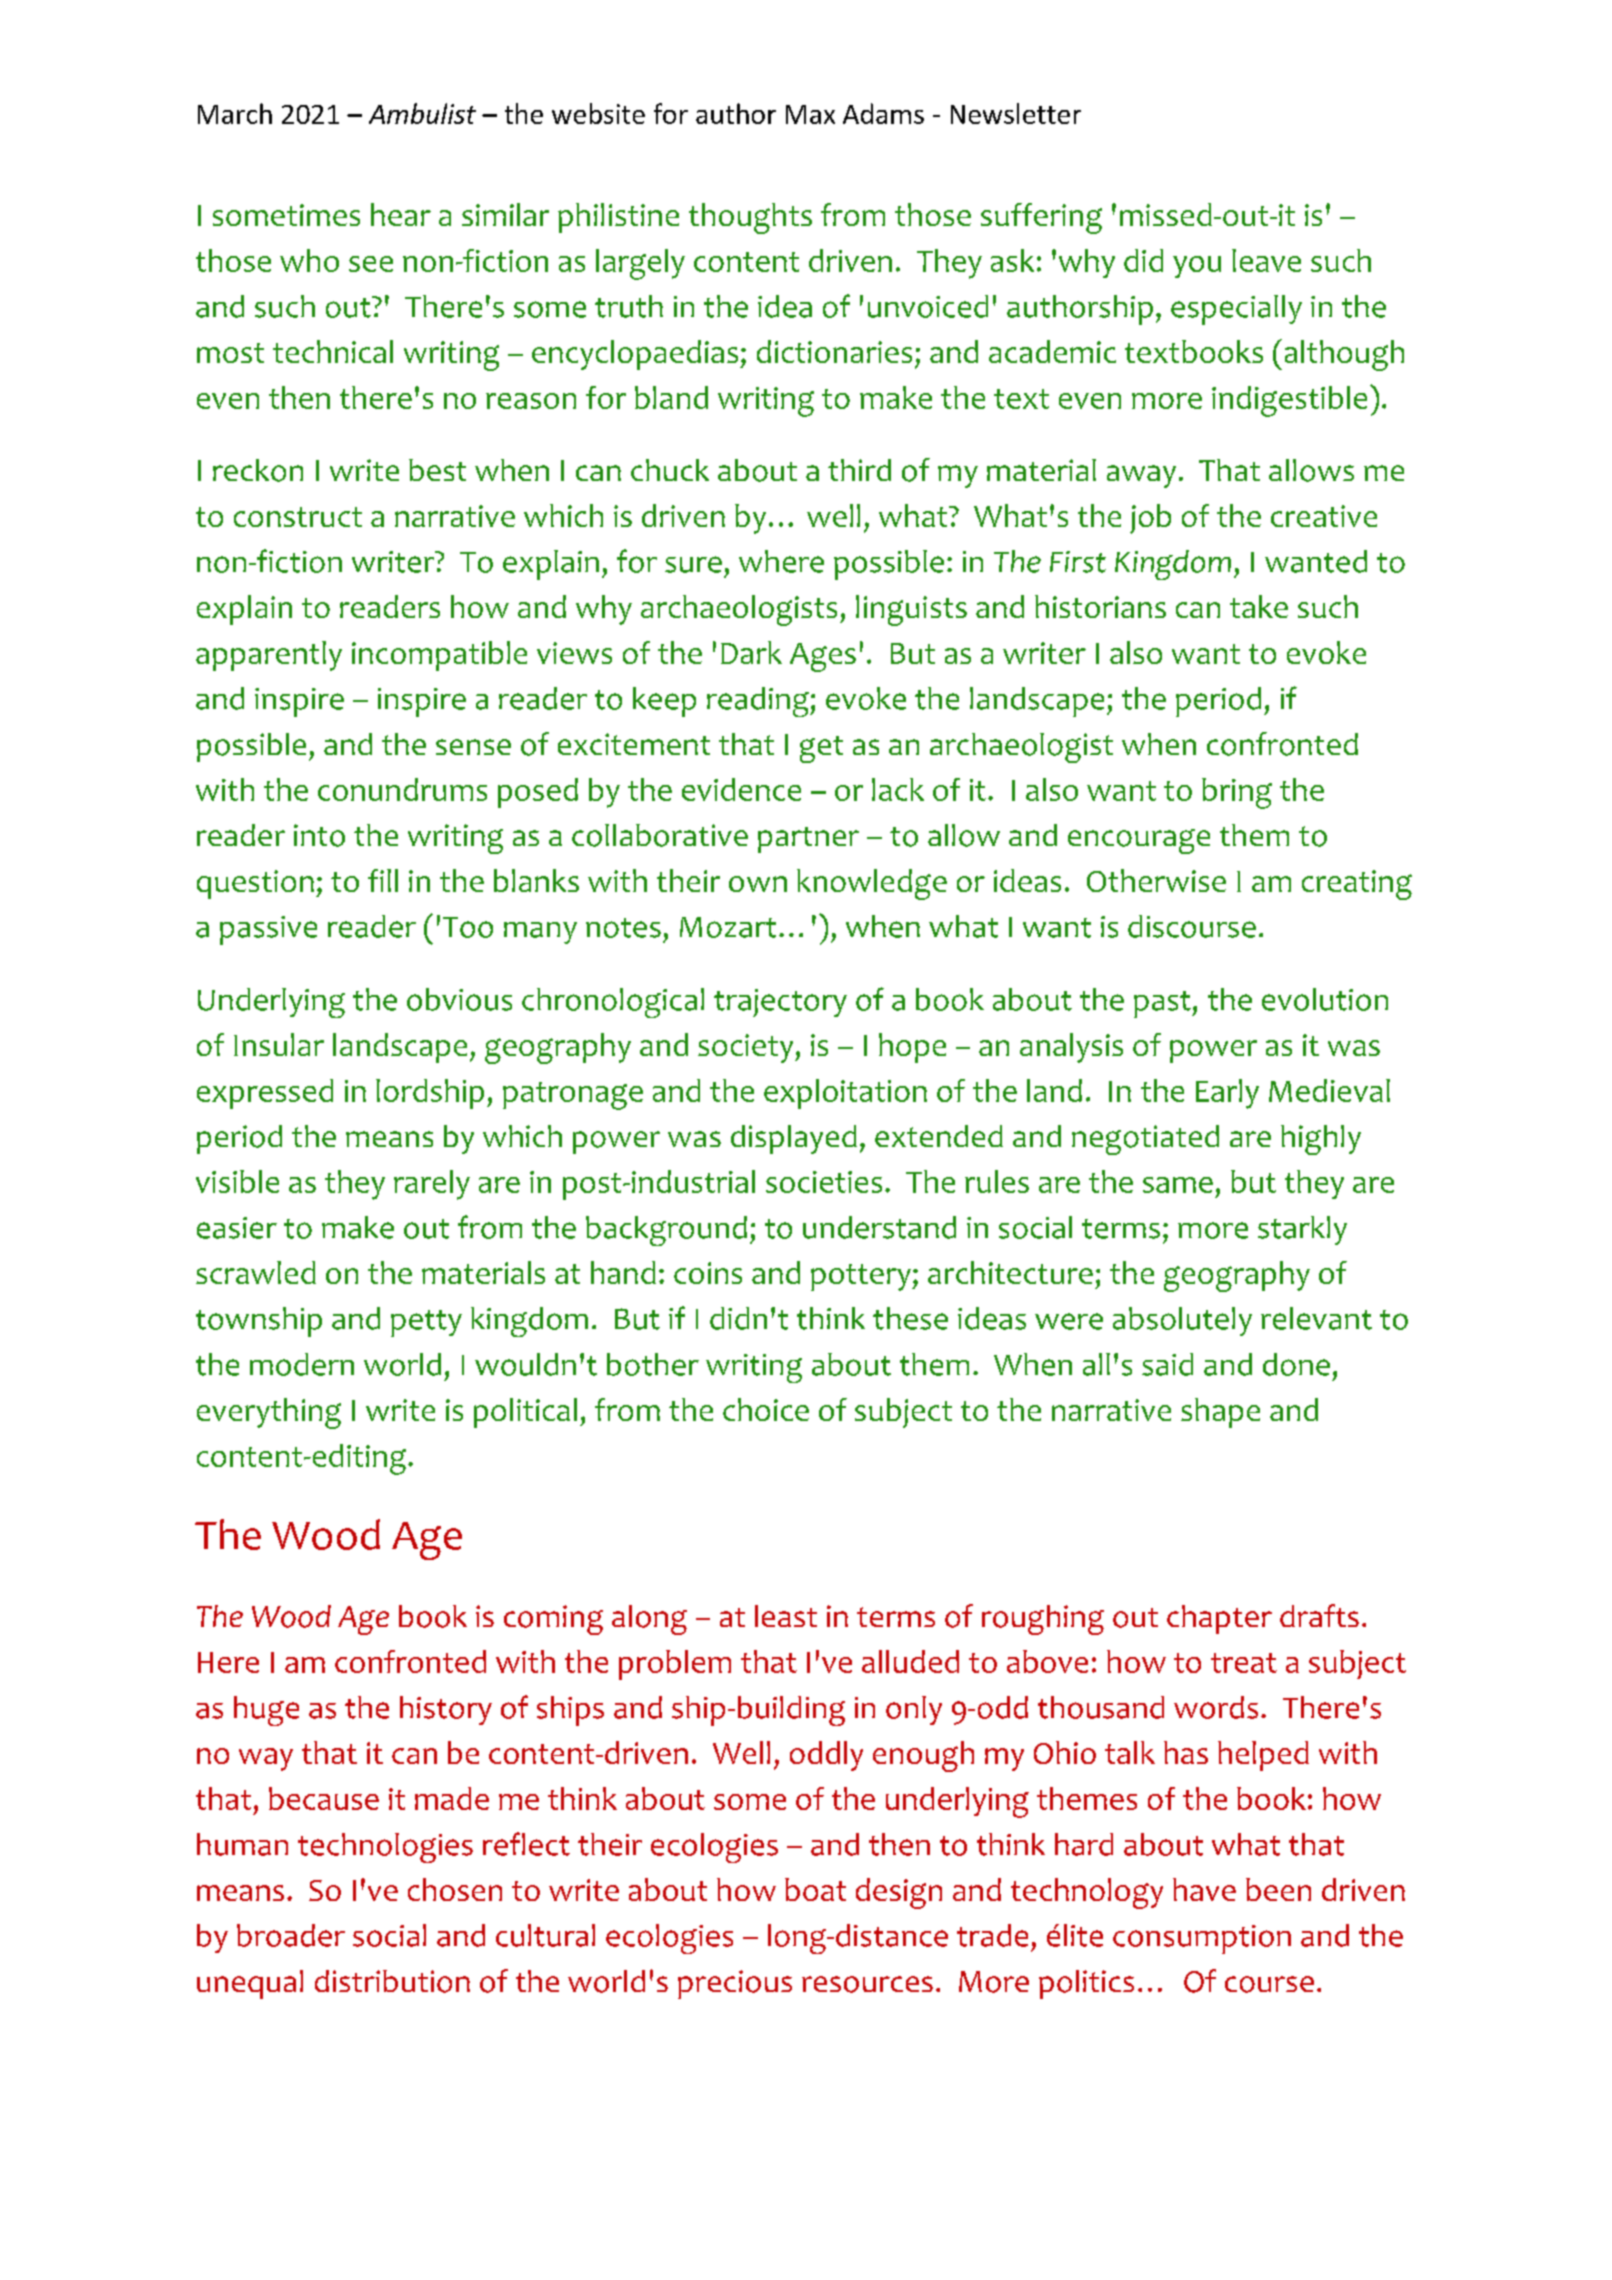 The height and width of the image is (2280, 1612). What do you see at coordinates (815, 1889) in the image?
I see `boat` at bounding box center [815, 1889].
